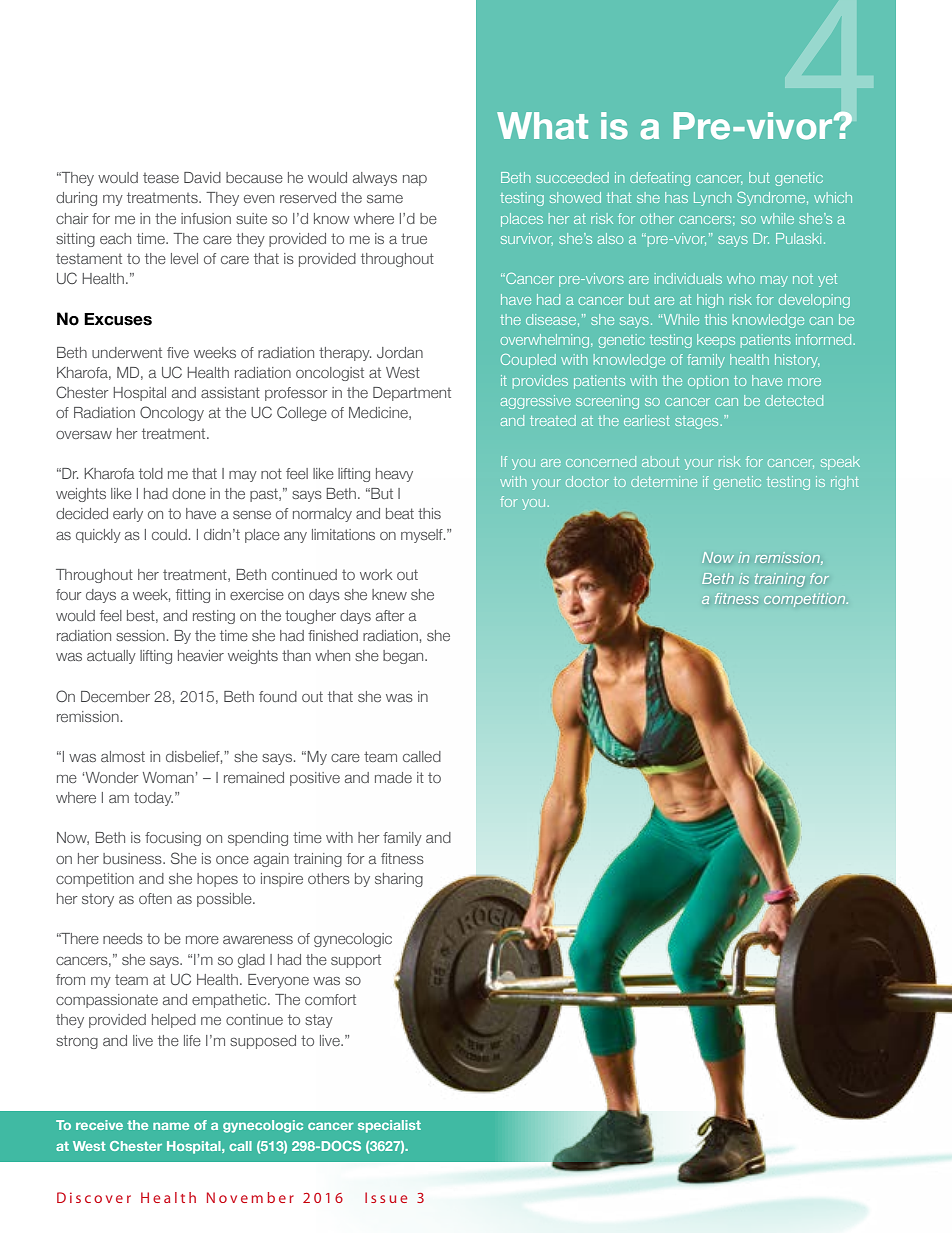 The image size is (952, 1233). I want to click on name, so click(171, 1126).
